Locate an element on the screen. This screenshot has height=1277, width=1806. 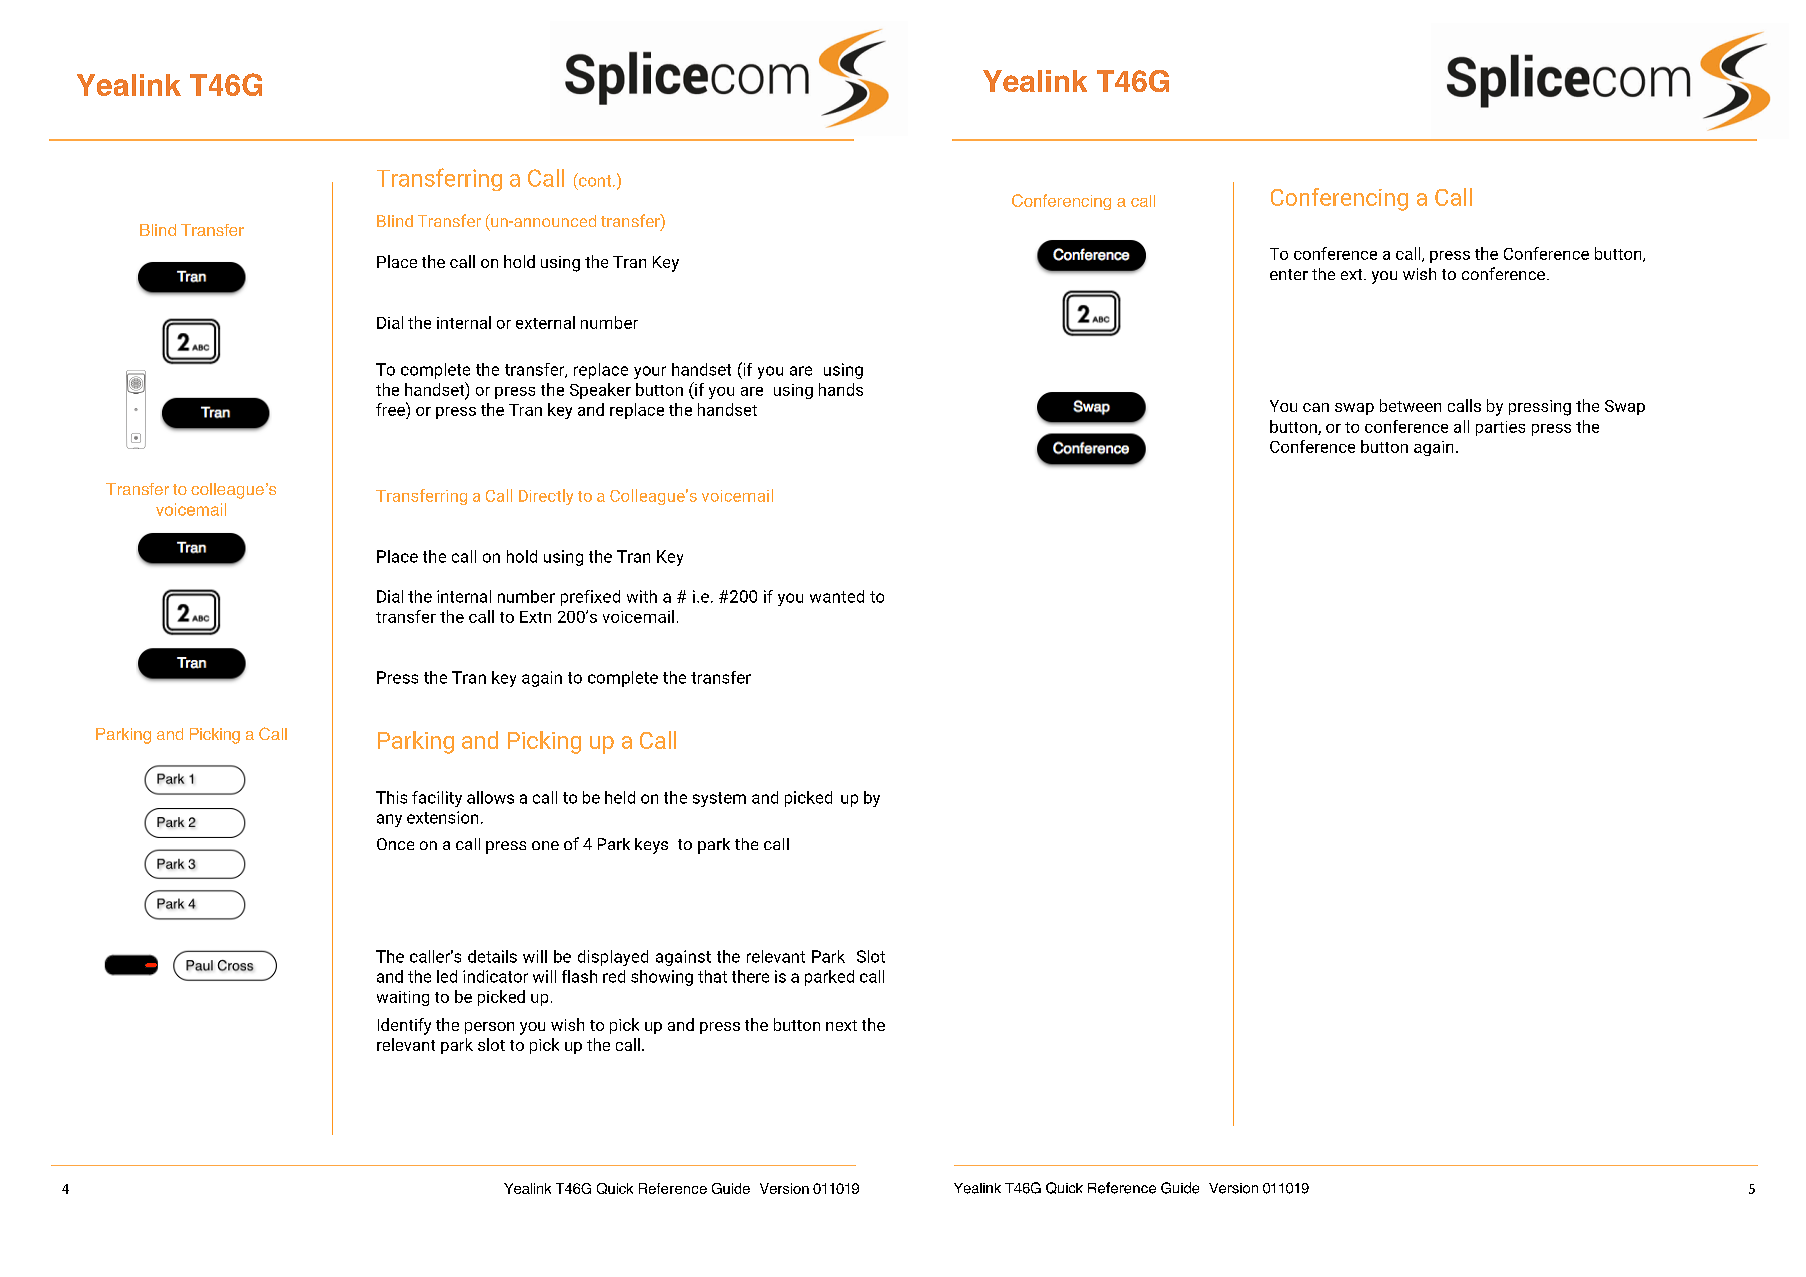
there is located at coordinates (750, 976).
